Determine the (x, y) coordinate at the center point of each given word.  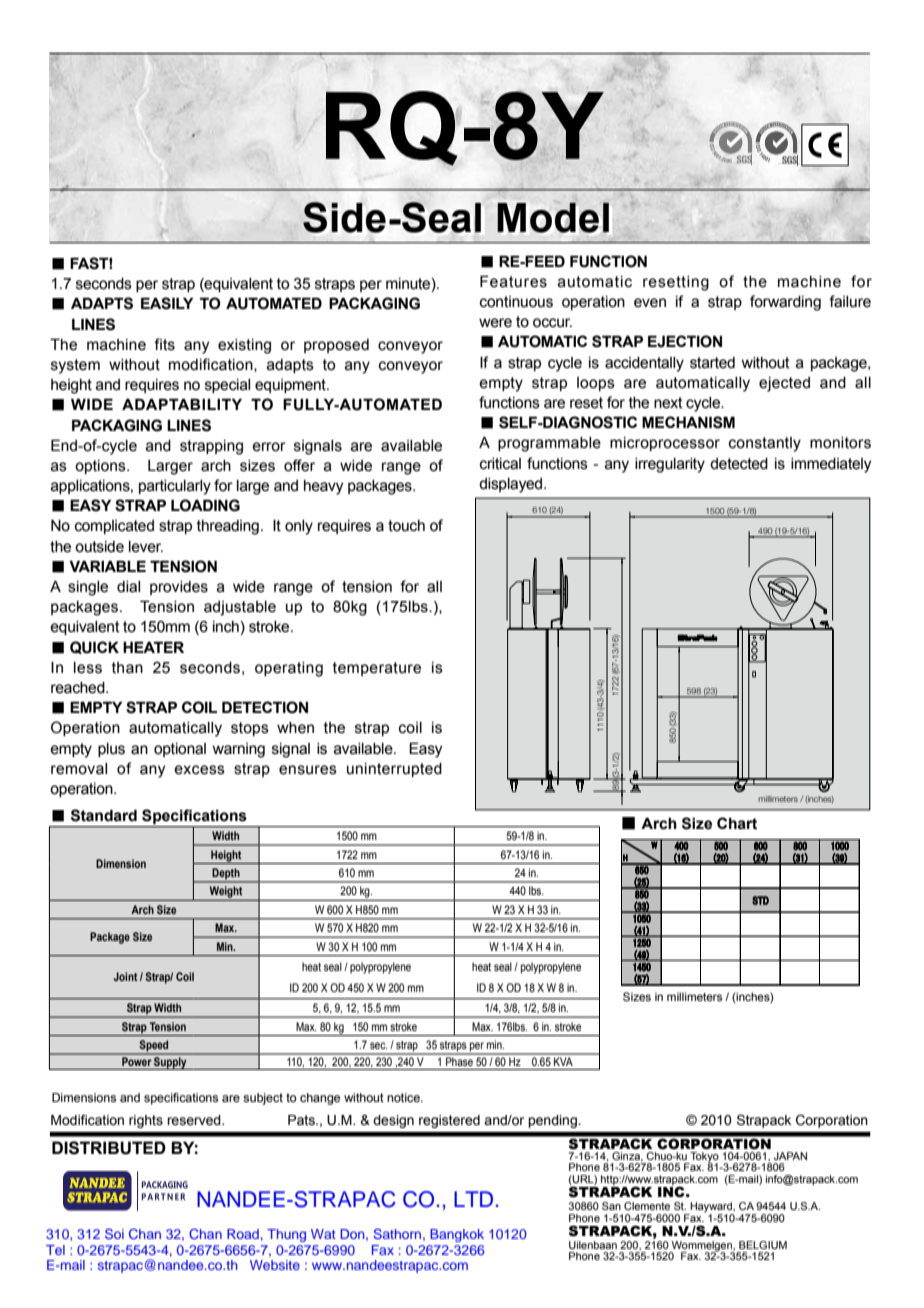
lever (146, 547)
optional (180, 750)
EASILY (167, 303)
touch (406, 526)
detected (739, 464)
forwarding (785, 303)
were (495, 323)
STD (760, 900)
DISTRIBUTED (109, 1148)
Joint (125, 976)
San (611, 1206)
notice (404, 1097)
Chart (737, 823)
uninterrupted (394, 770)
